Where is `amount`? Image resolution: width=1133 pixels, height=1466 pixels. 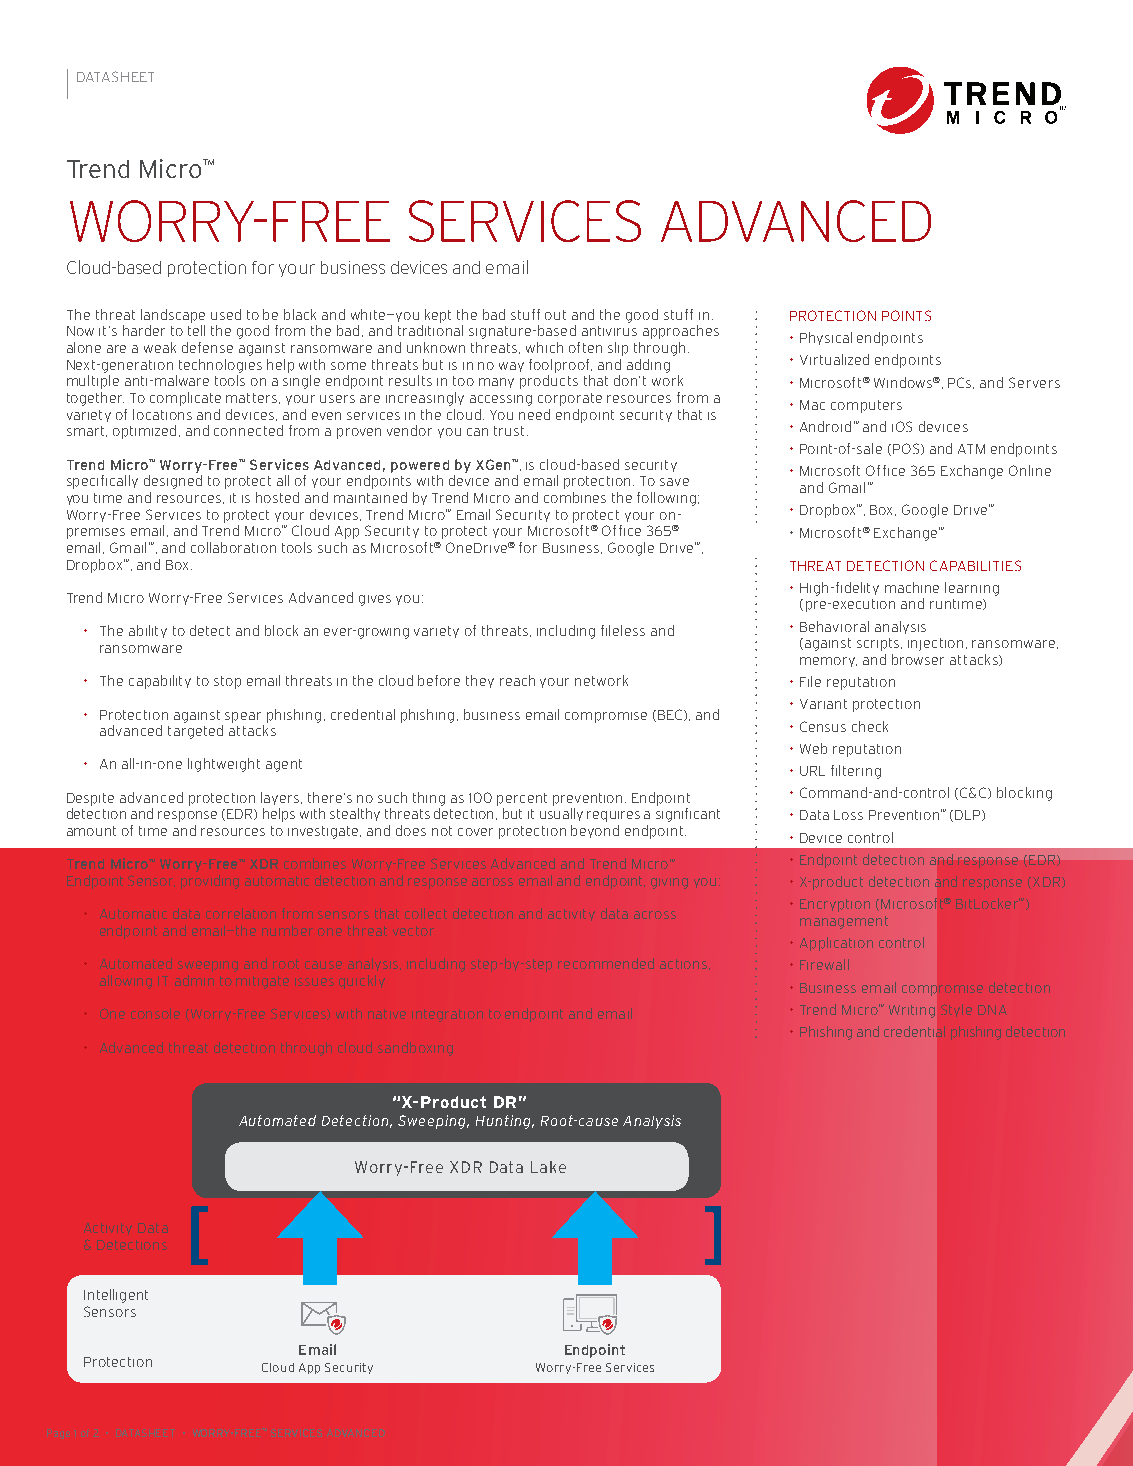
amount is located at coordinates (91, 831).
